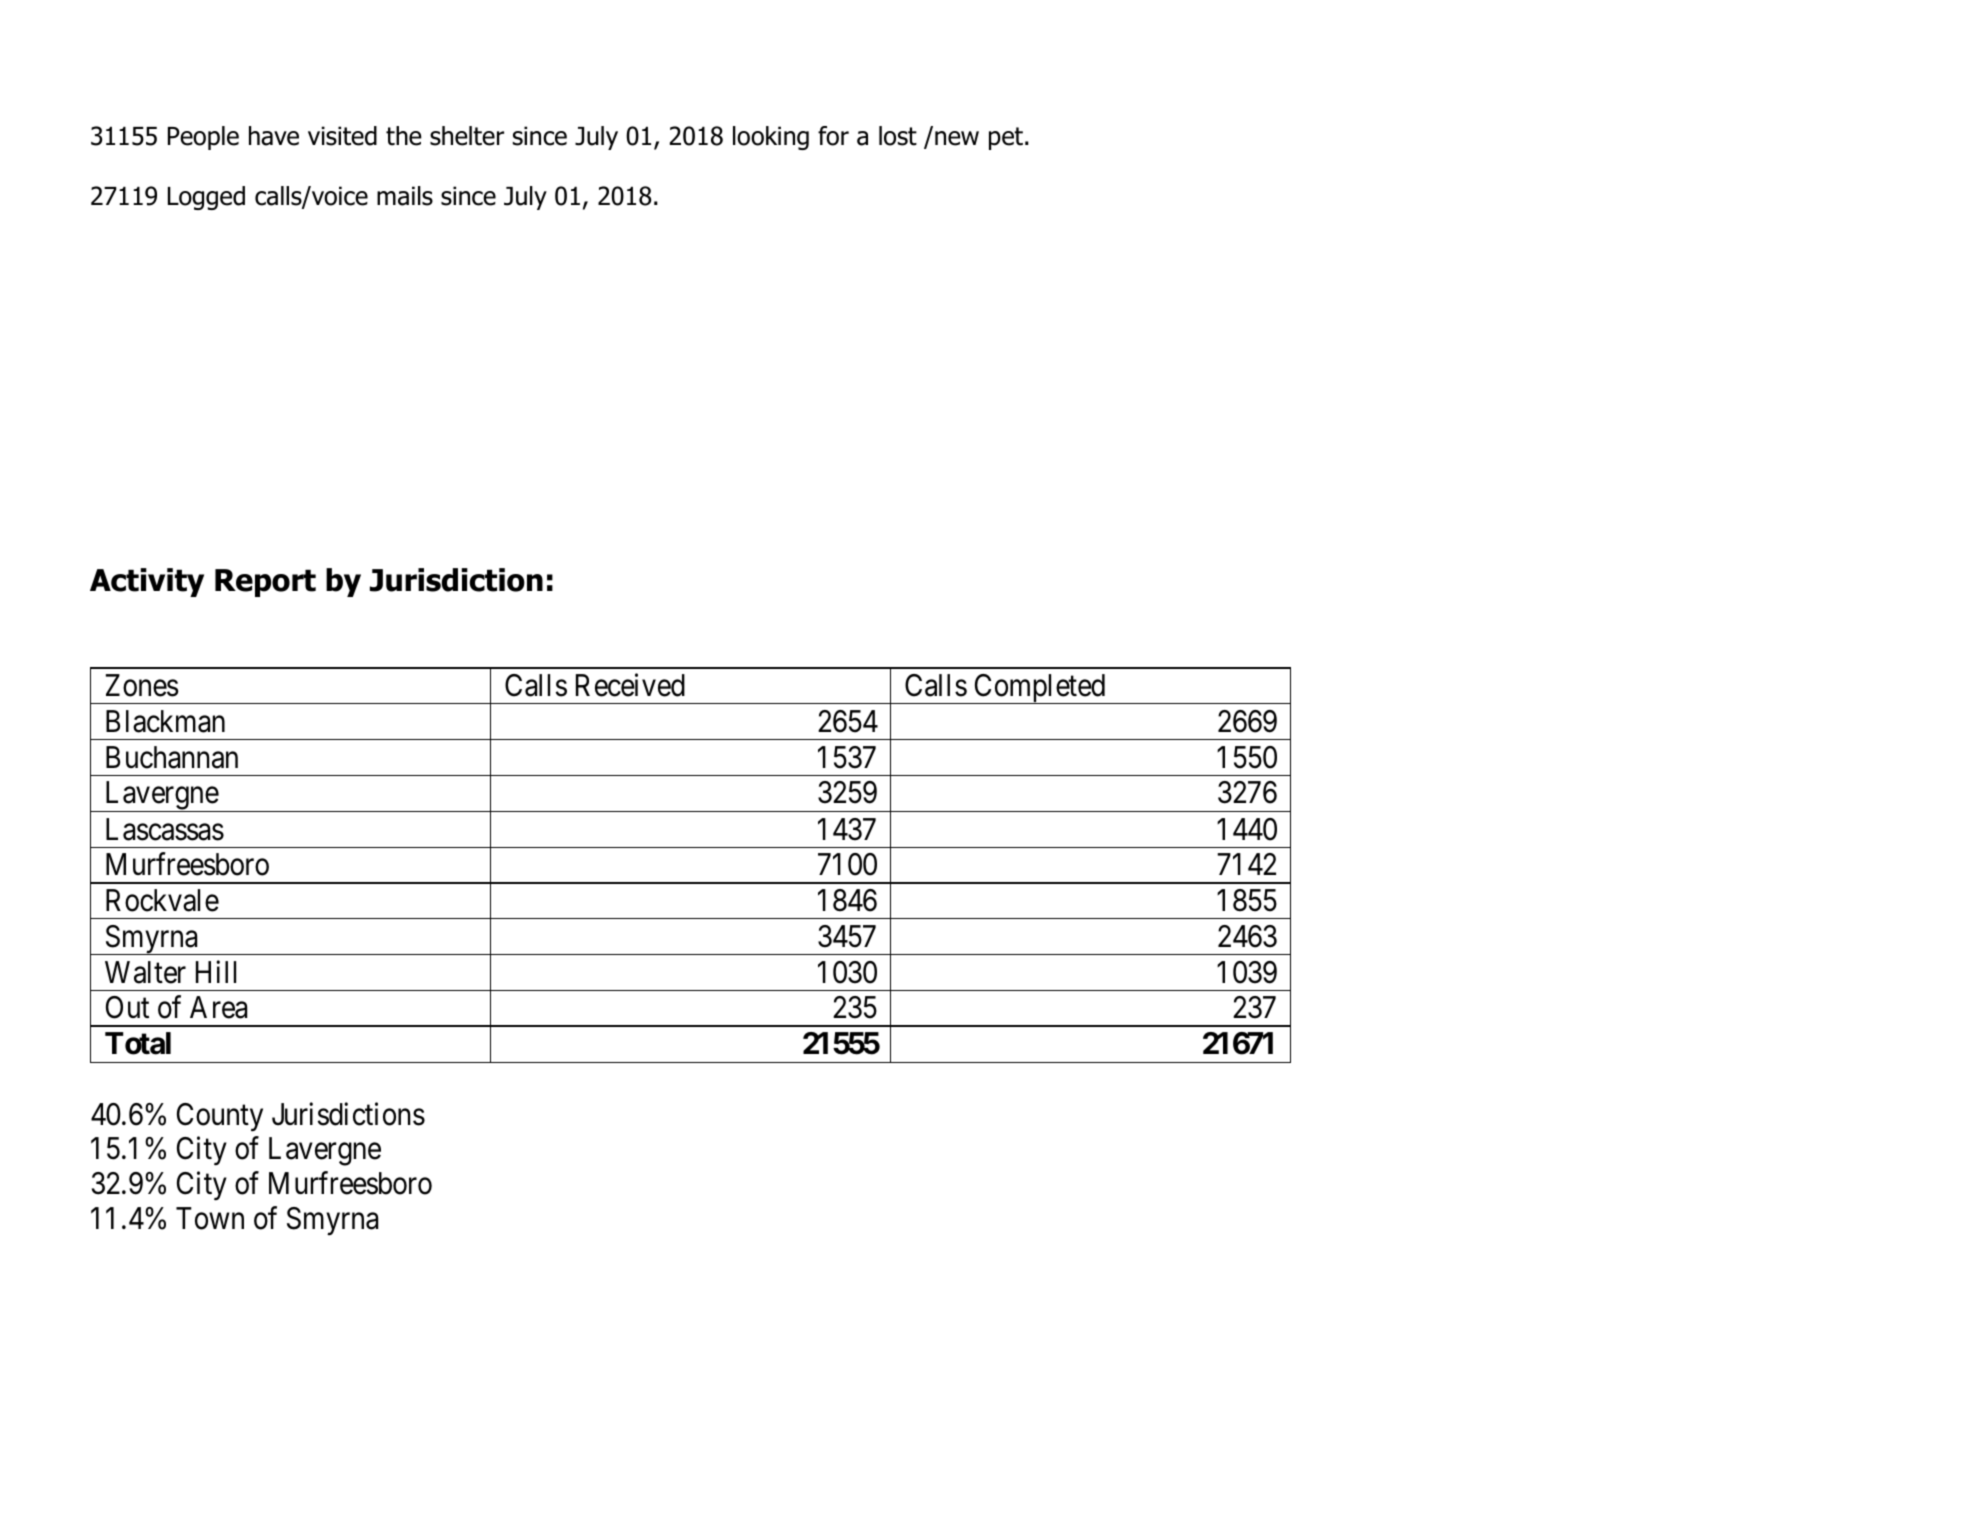 The image size is (1984, 1533). Describe the element at coordinates (467, 136) in the image. I see `shelter` at that location.
